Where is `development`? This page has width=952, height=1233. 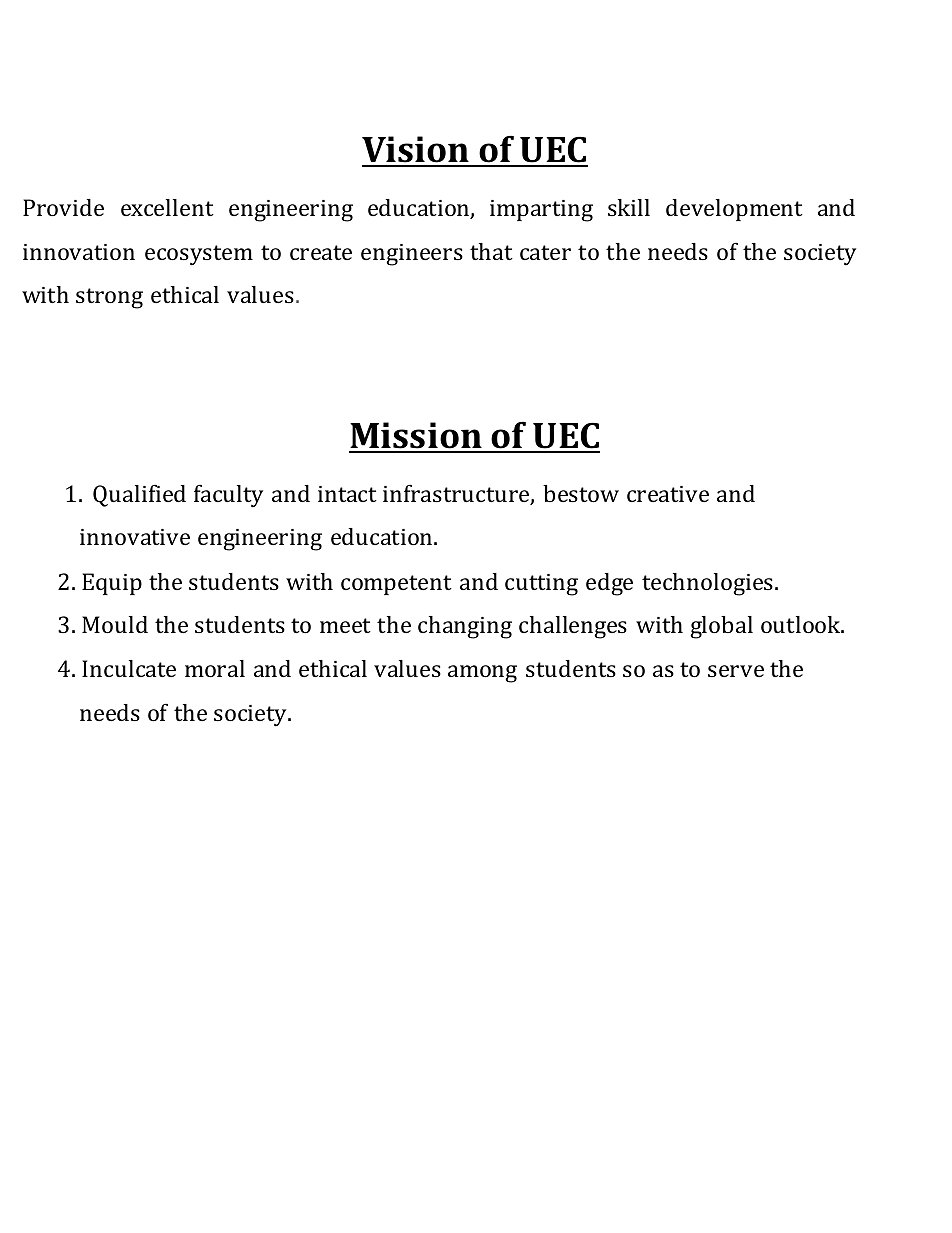 development is located at coordinates (734, 210).
